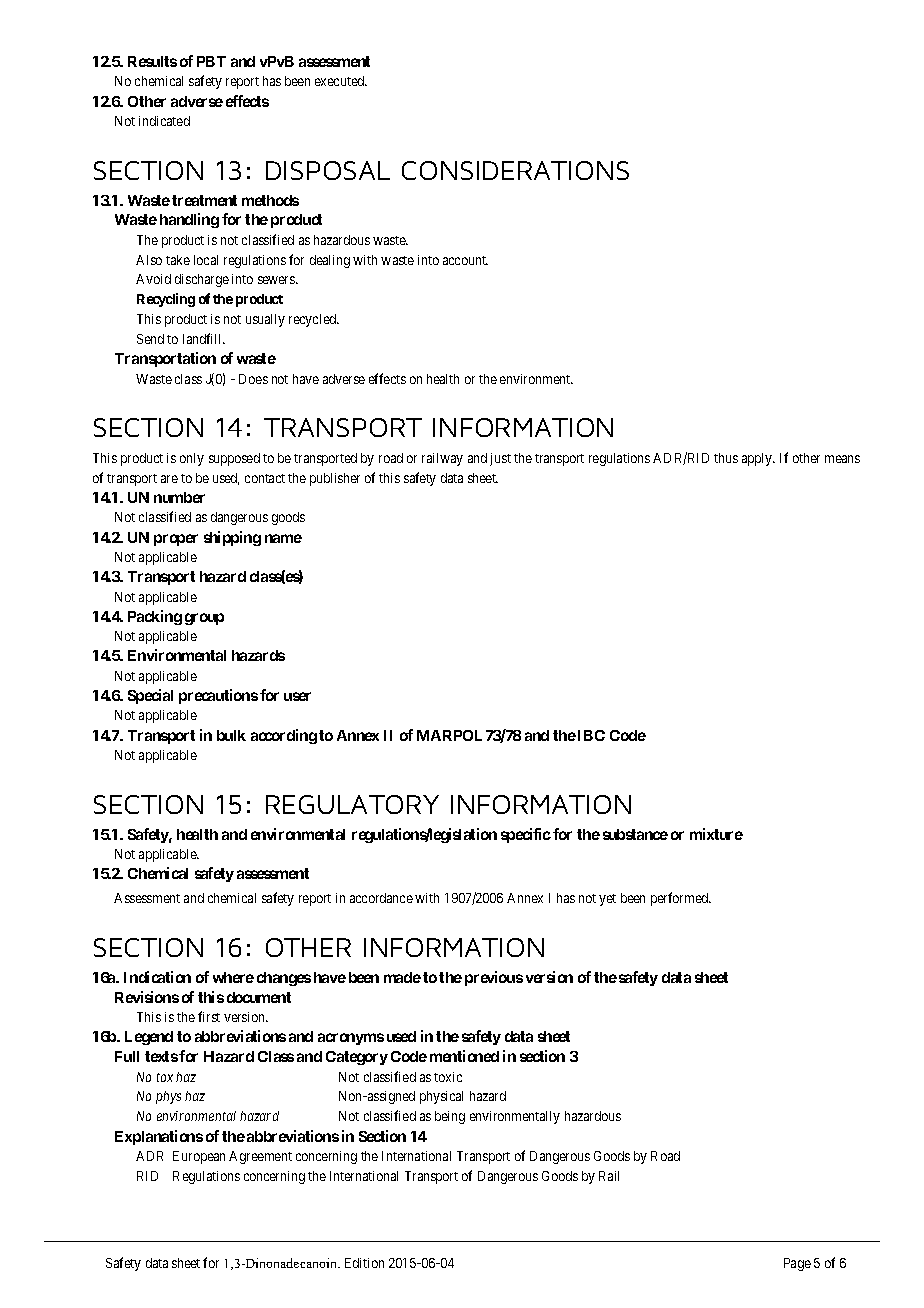 This screenshot has width=924, height=1308. Describe the element at coordinates (364, 1263) in the screenshot. I see `Edition` at that location.
